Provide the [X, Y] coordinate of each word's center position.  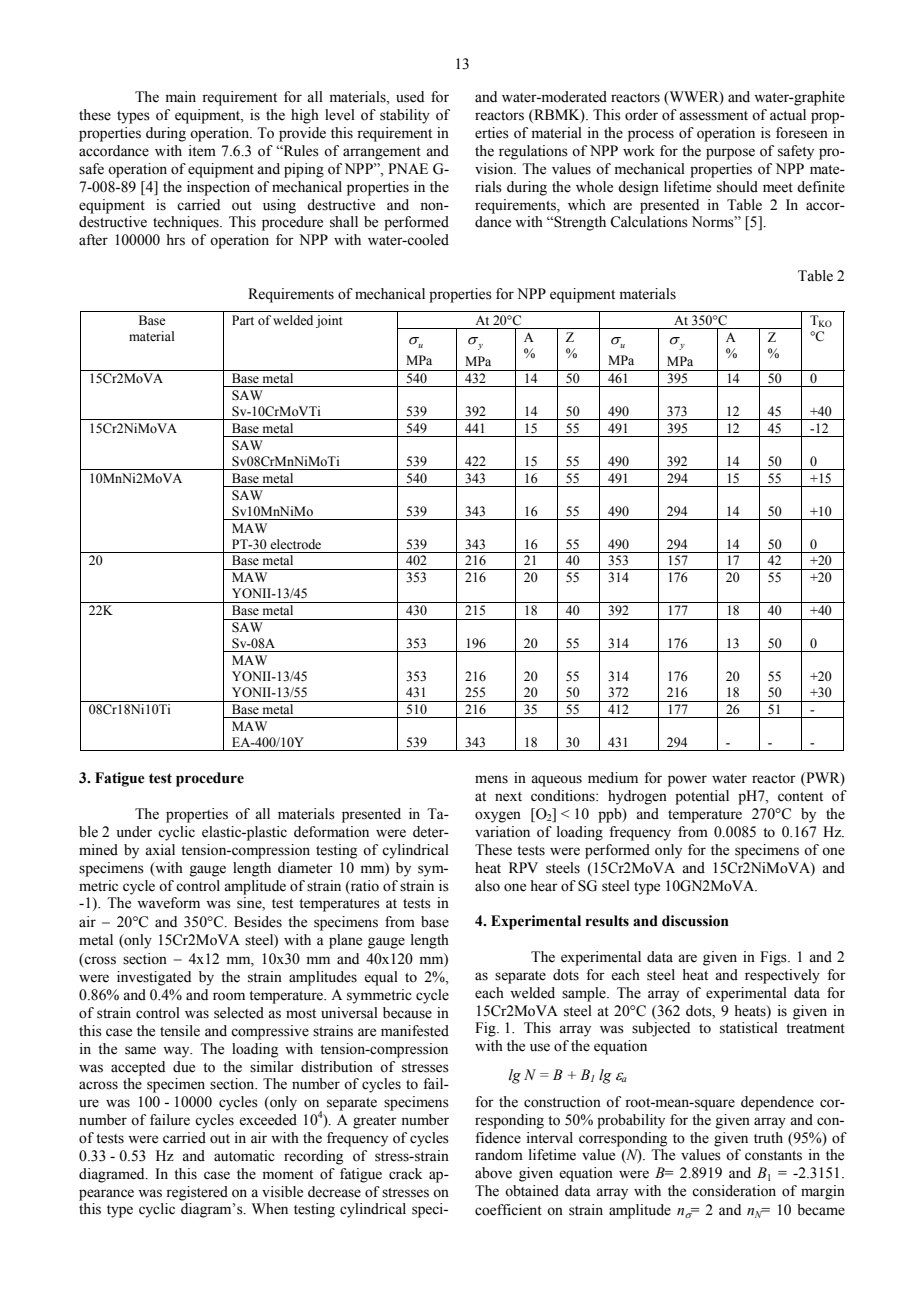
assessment [713, 116]
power [687, 781]
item [202, 151]
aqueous [556, 781]
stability [405, 116]
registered [197, 1193]
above [493, 1173]
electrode [295, 544]
